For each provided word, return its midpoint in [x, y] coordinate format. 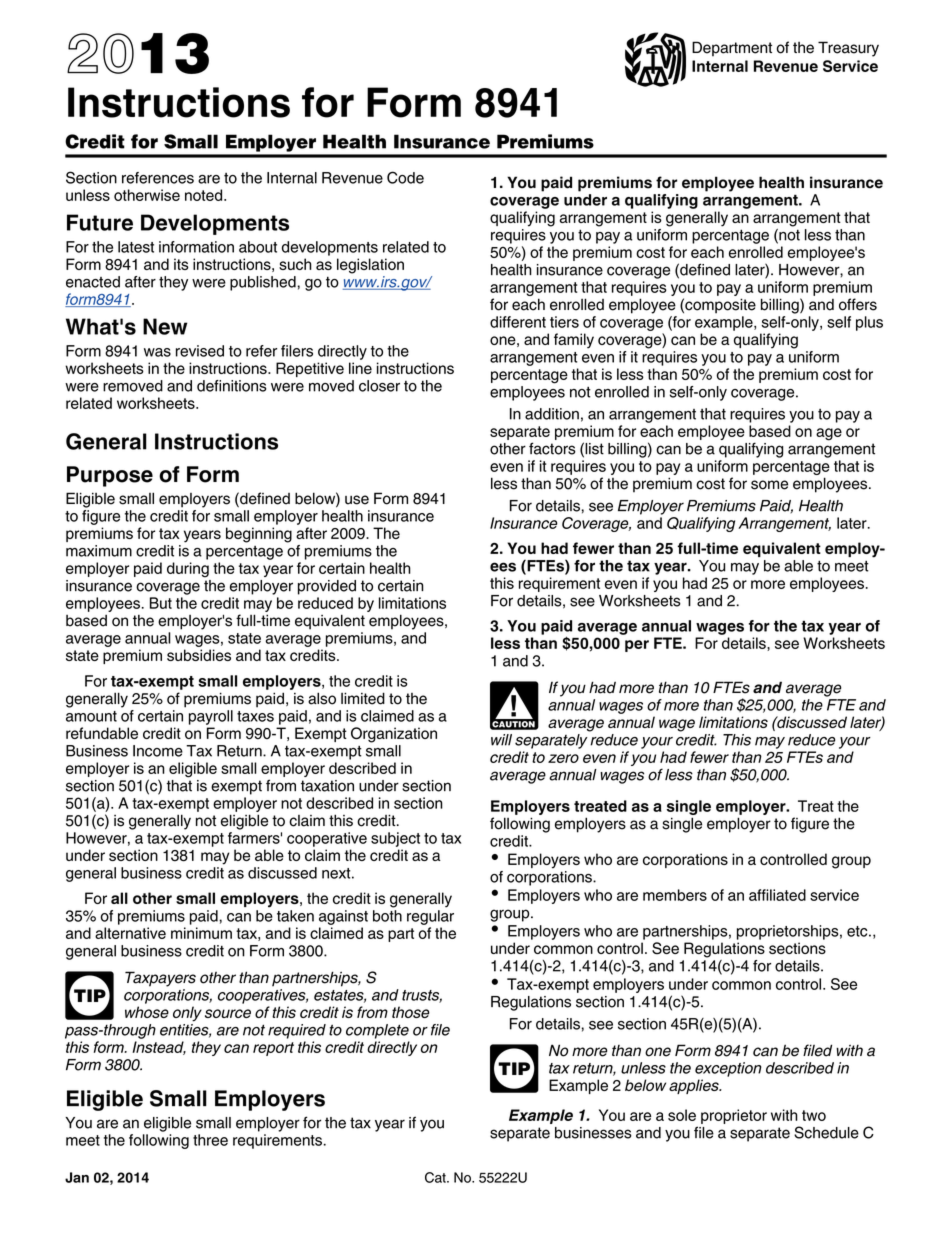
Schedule [826, 1132]
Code [405, 177]
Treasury [848, 49]
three [210, 1140]
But [161, 603]
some [769, 485]
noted [205, 195]
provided [327, 587]
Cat [436, 1177]
